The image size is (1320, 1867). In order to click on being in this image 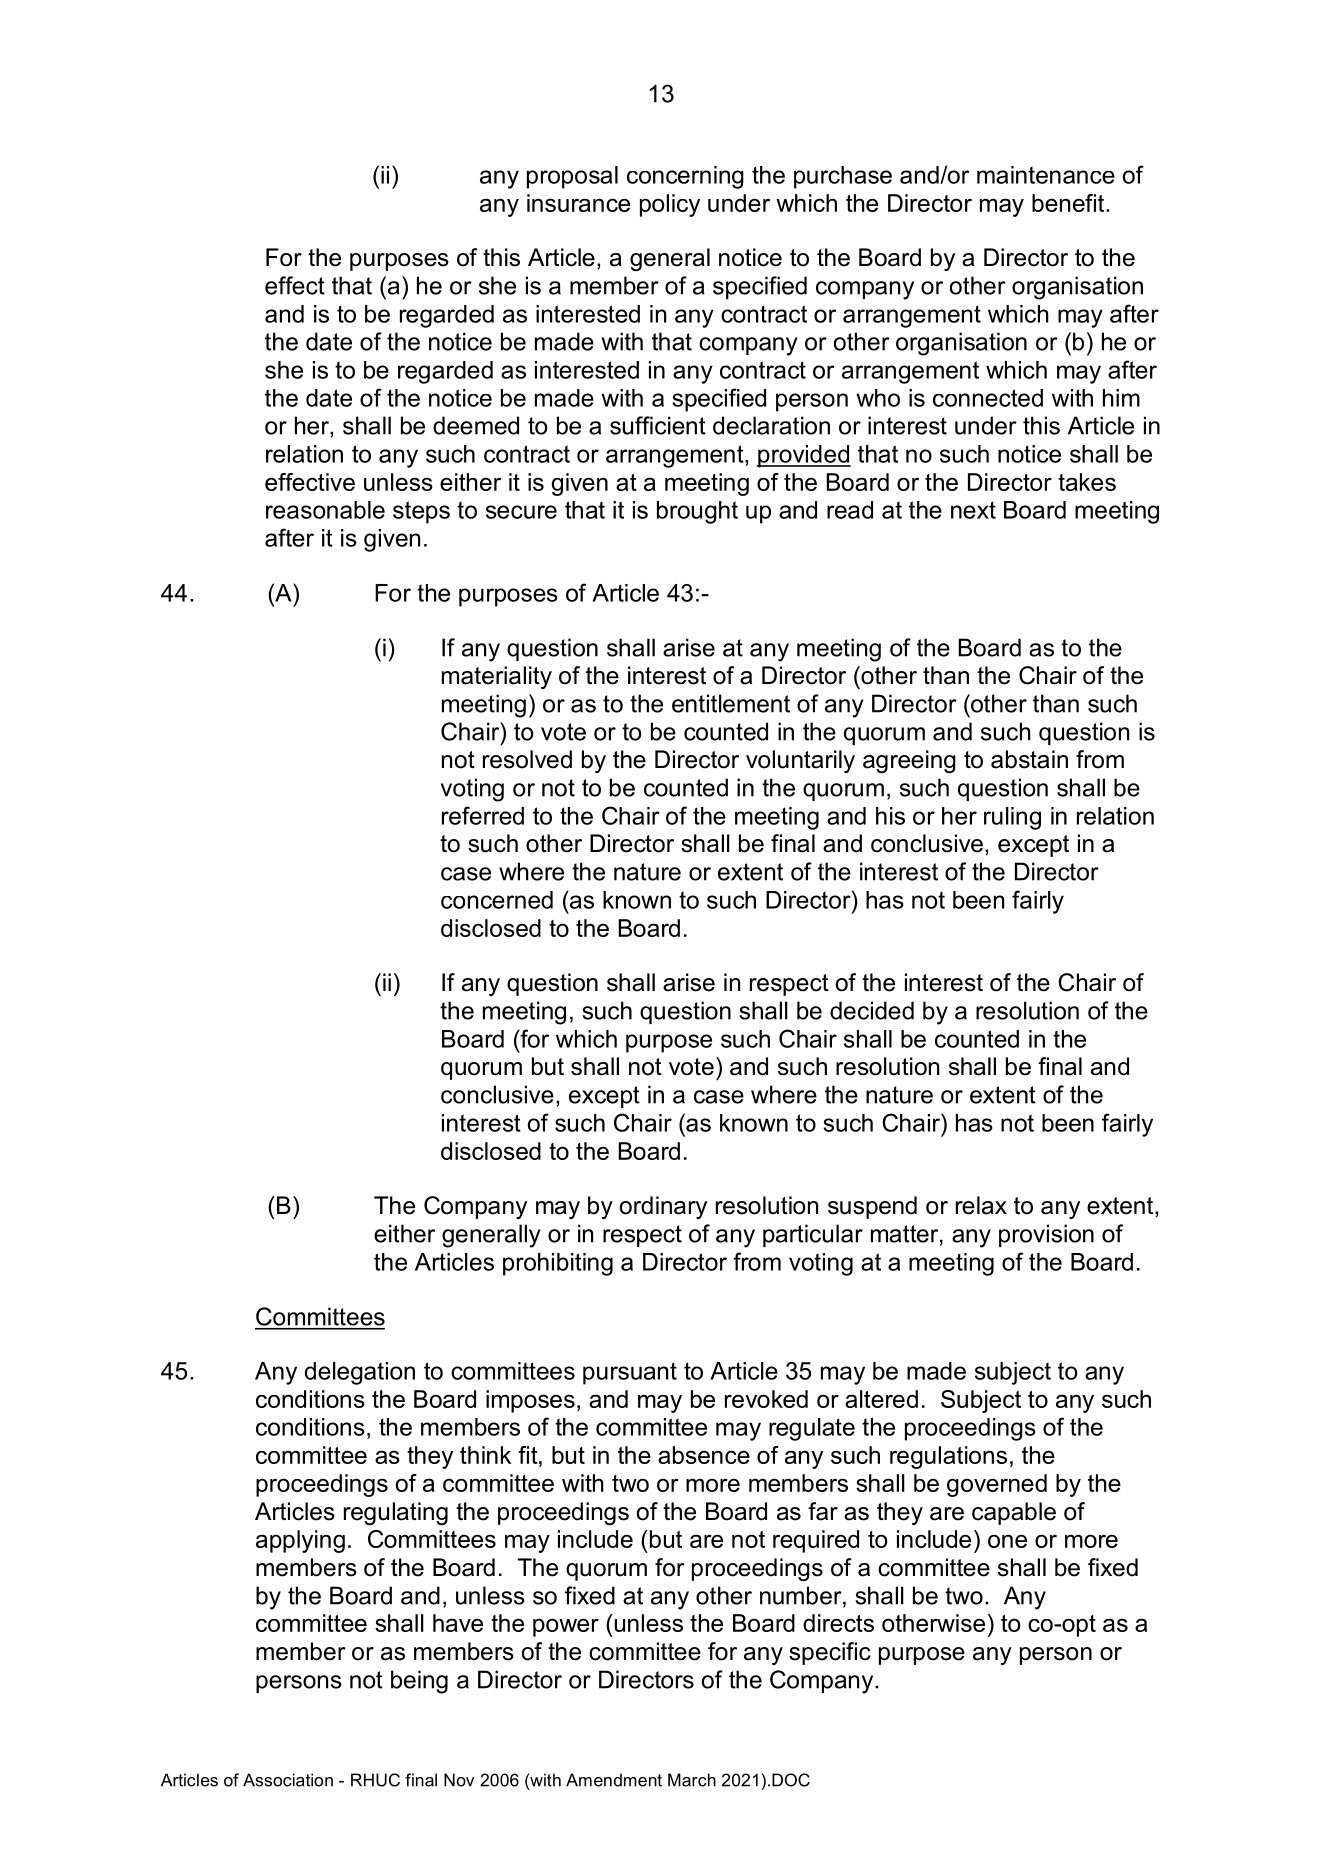, I will do `click(419, 1682)`.
